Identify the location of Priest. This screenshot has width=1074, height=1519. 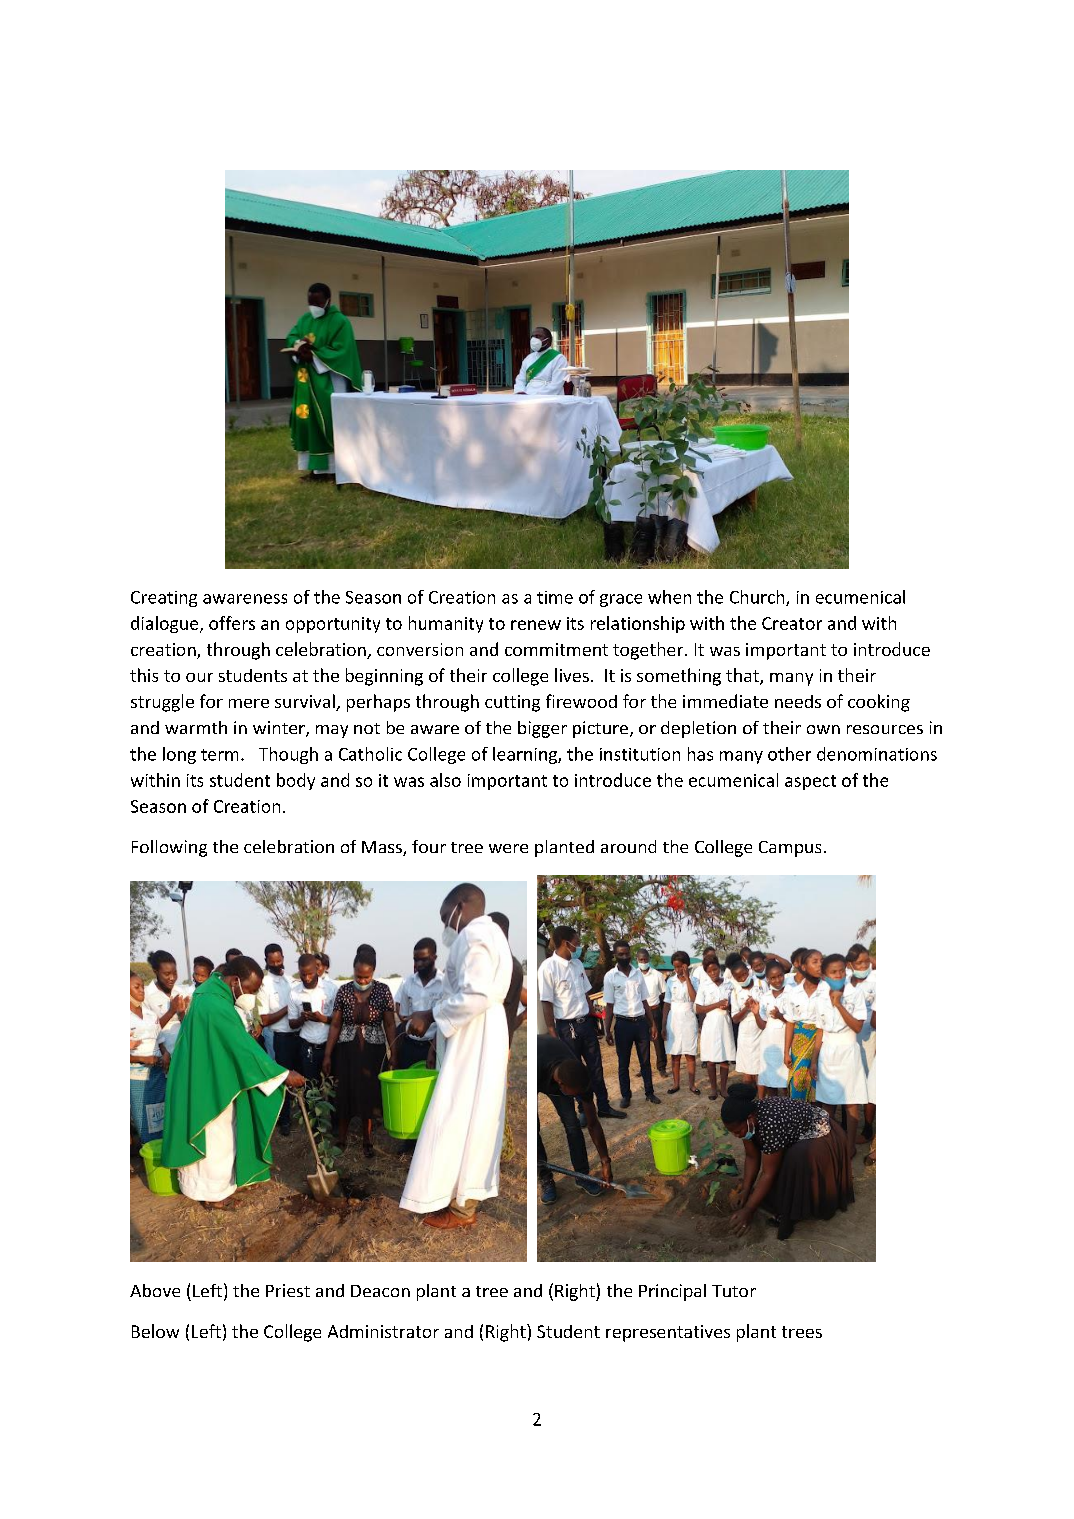
(288, 1290).
